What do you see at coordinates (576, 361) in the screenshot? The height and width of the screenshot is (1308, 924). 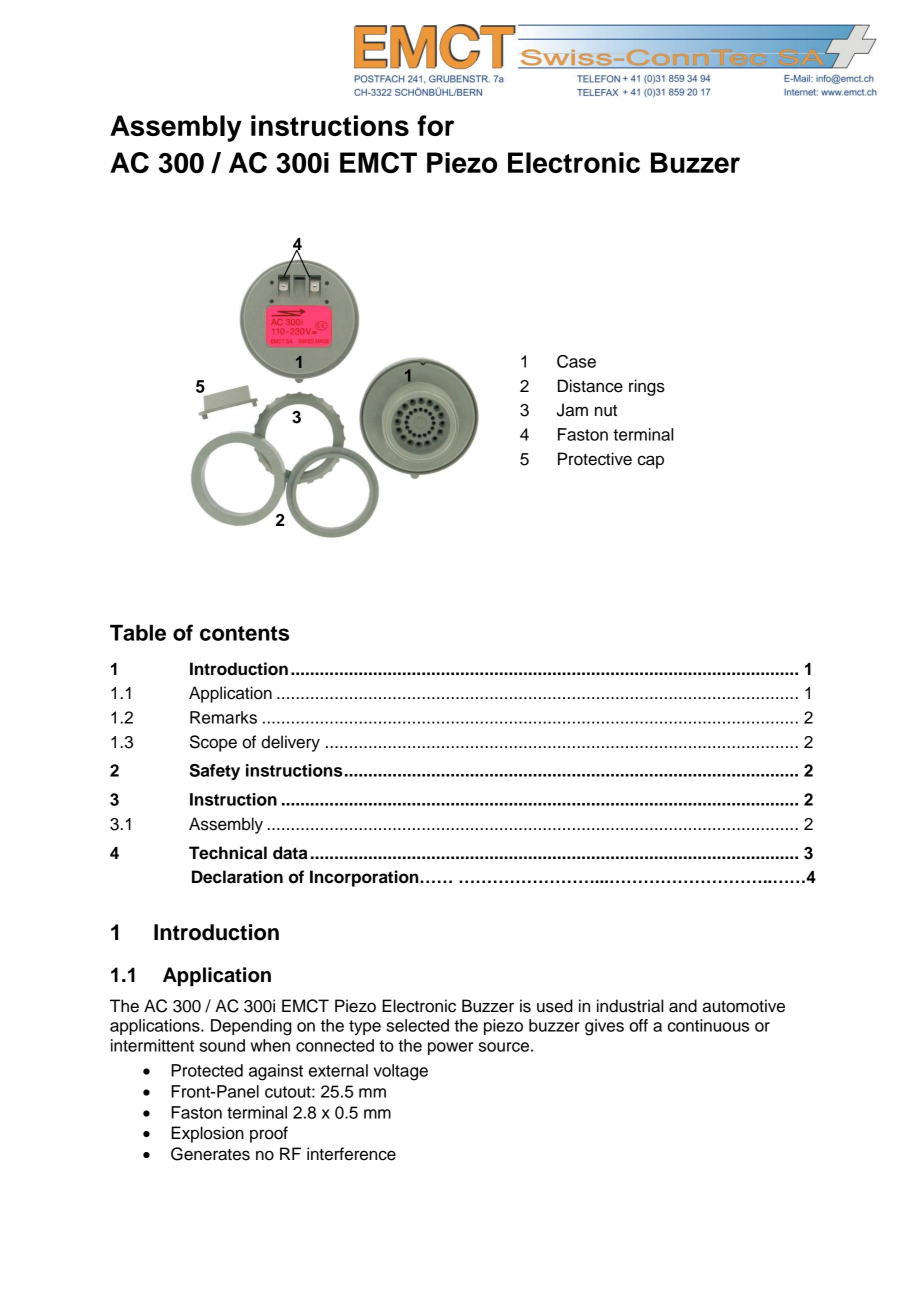 I see `Case` at bounding box center [576, 361].
